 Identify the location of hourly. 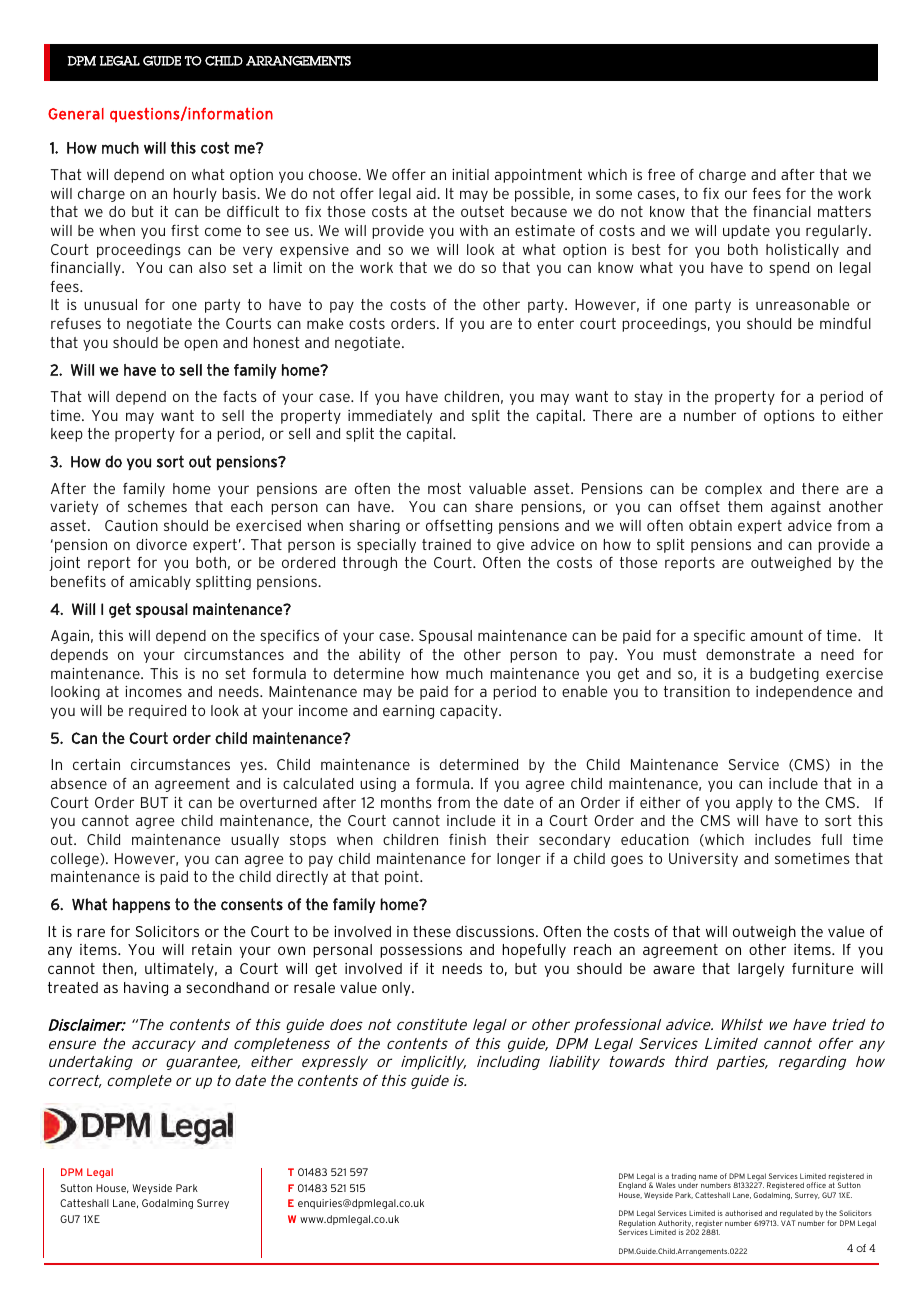
(195, 195).
